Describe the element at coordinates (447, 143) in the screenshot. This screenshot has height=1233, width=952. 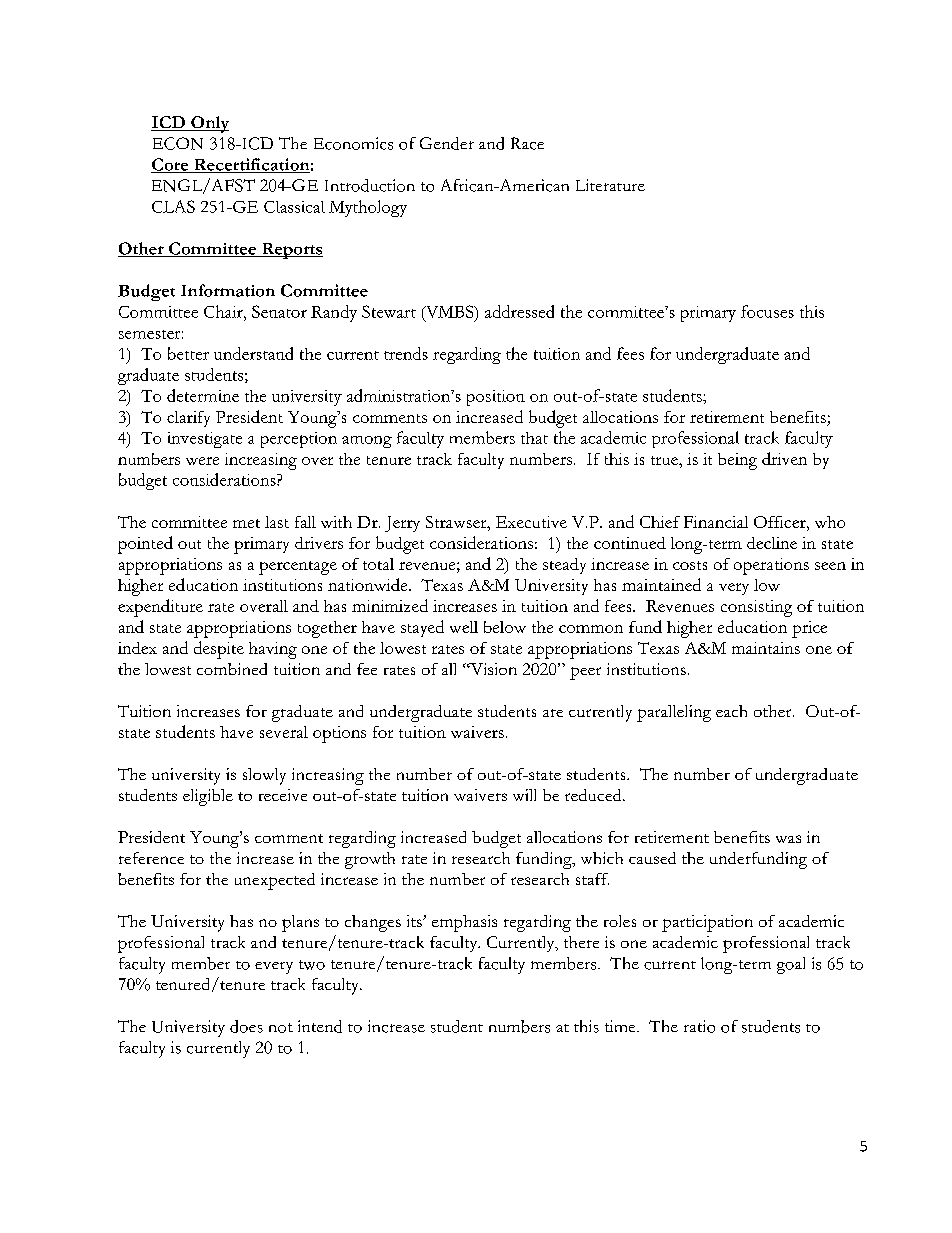
I see `Gender` at that location.
